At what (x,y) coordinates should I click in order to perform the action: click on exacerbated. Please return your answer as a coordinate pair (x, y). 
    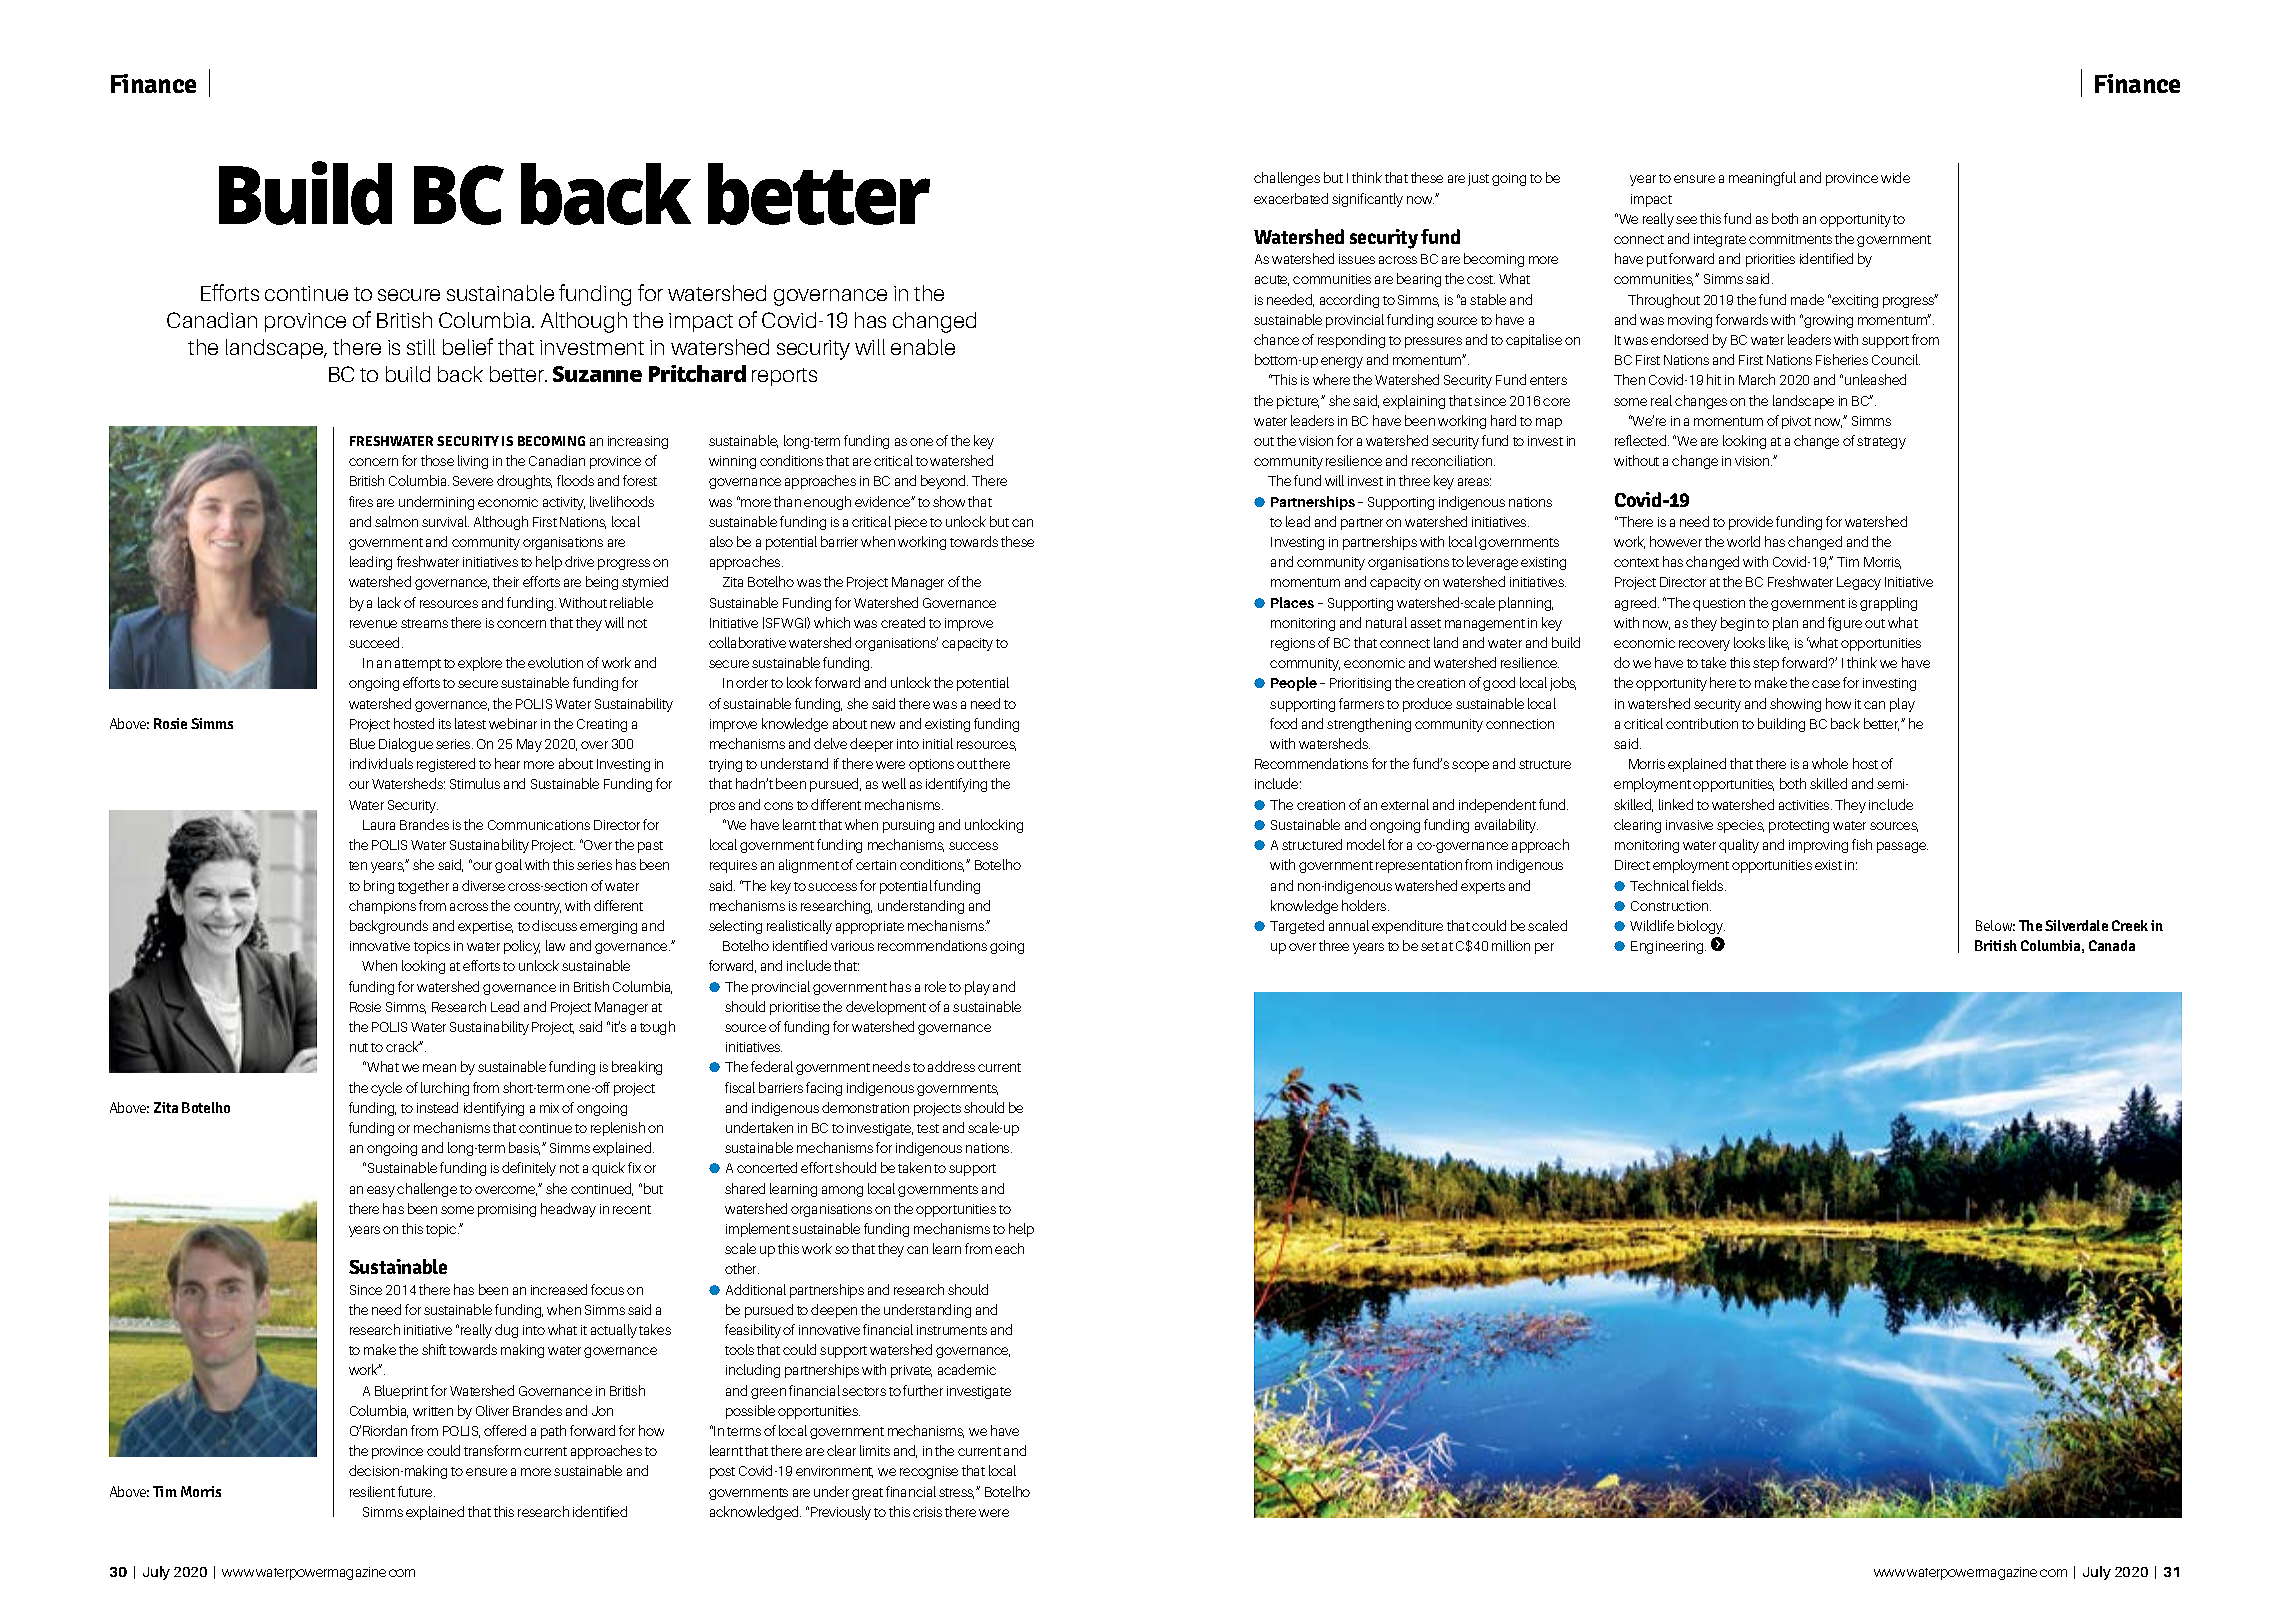
    Looking at the image, I should click on (1291, 198).
